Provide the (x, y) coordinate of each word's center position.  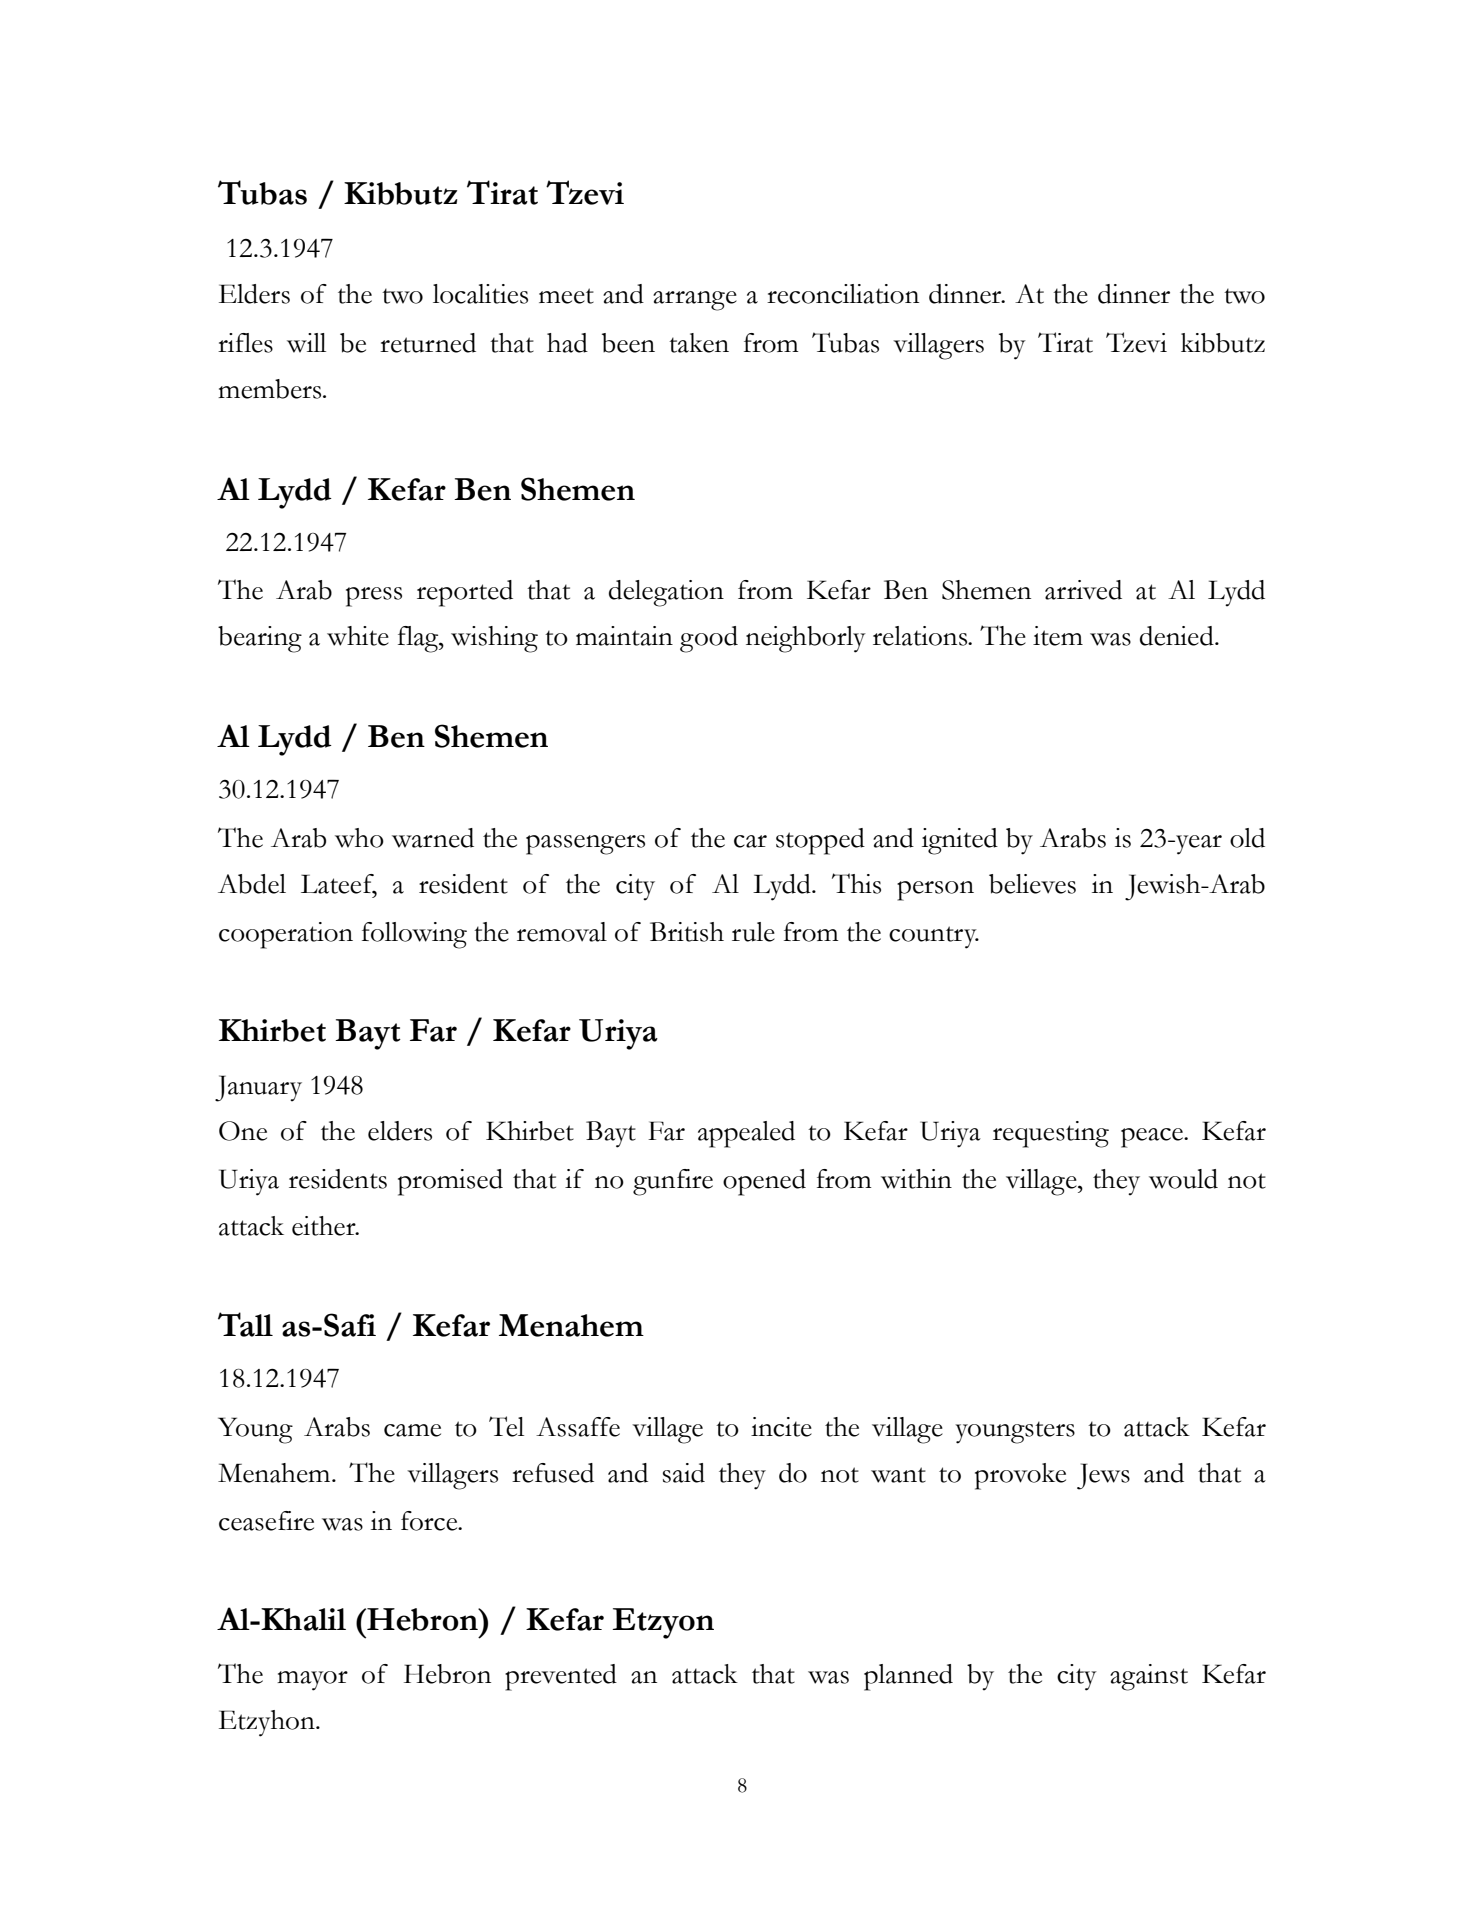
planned (908, 1677)
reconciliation (843, 294)
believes (1032, 884)
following (414, 935)
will (306, 343)
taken (699, 343)
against (1149, 1677)
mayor (312, 1681)
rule (753, 932)
